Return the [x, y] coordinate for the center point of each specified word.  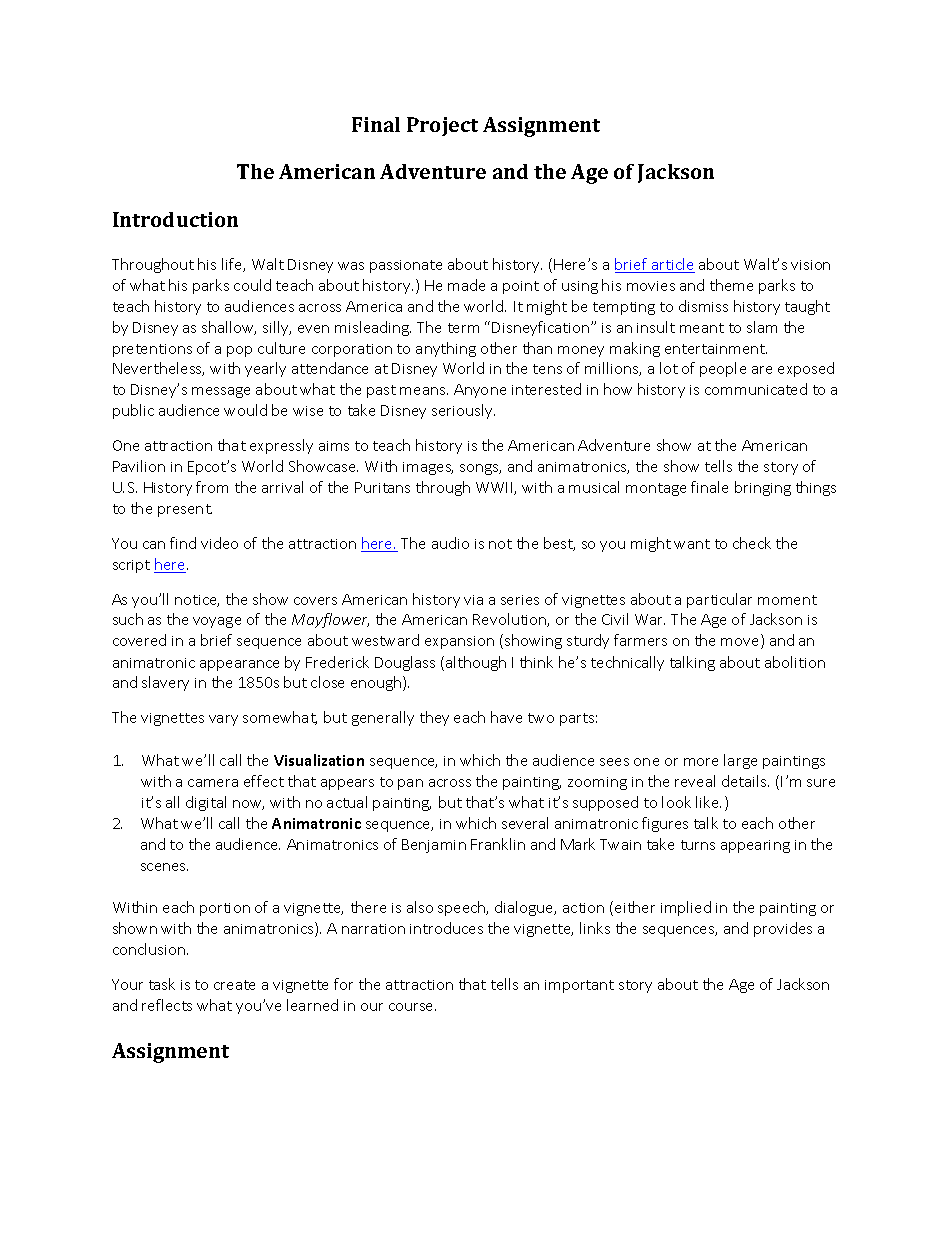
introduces [446, 928]
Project [442, 126]
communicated [756, 389]
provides [783, 929]
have [506, 717]
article [672, 265]
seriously [463, 411]
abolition [795, 662]
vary [223, 720]
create [234, 985]
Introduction [175, 219]
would [245, 410]
